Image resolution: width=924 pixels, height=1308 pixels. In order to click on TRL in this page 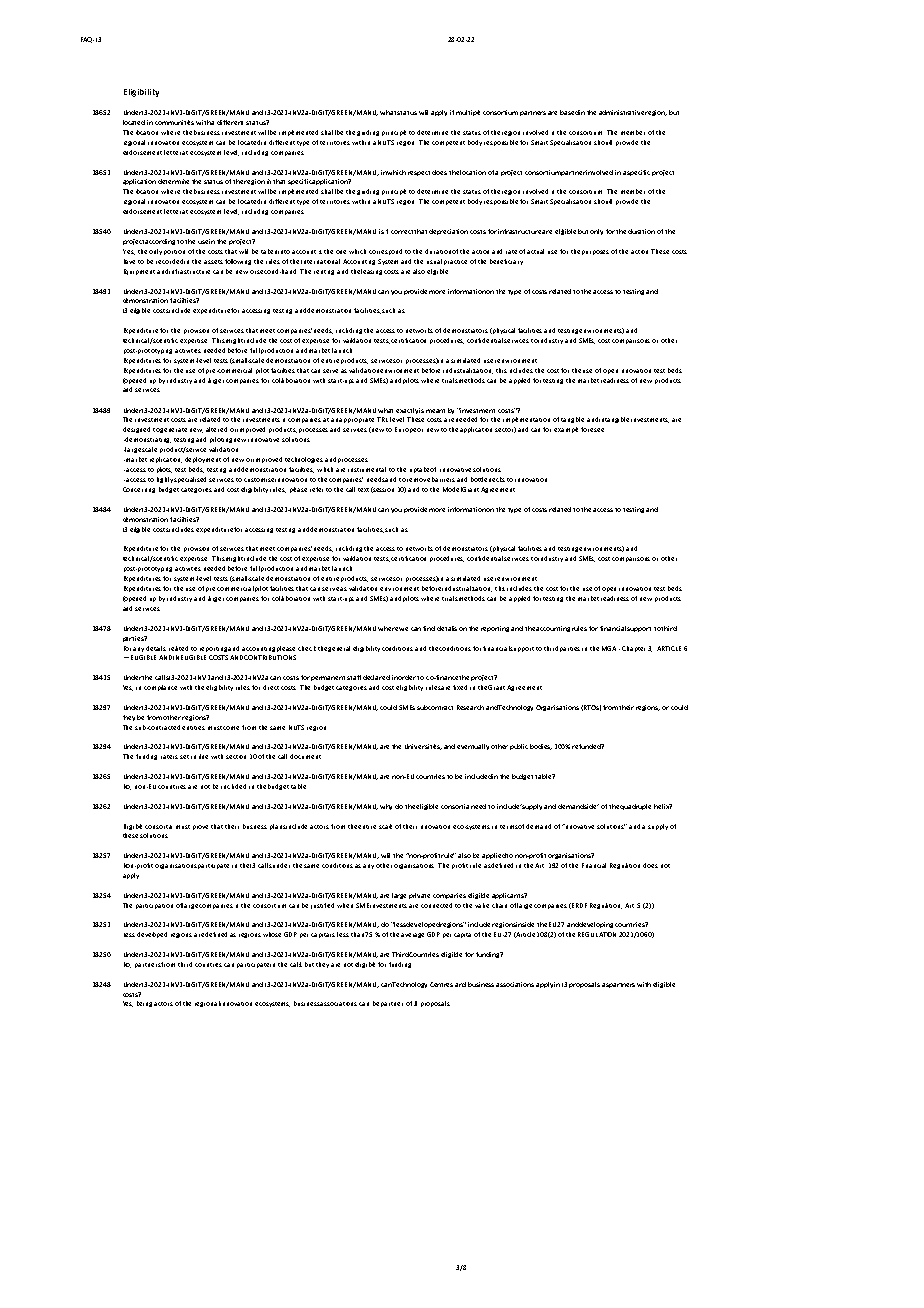, I will do `click(382, 419)`.
